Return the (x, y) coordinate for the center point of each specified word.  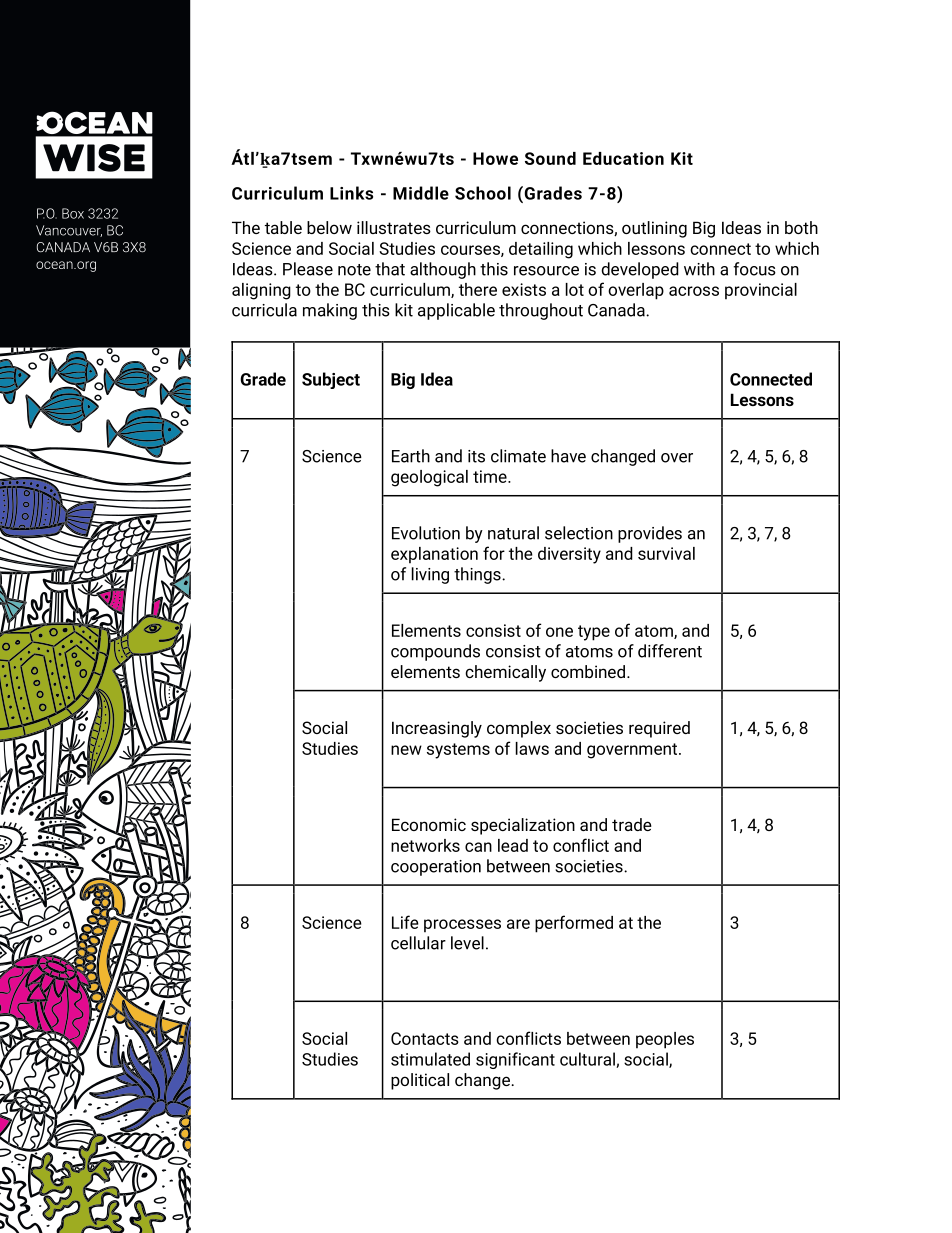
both (801, 227)
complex (519, 729)
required (659, 729)
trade (632, 824)
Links (351, 193)
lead (513, 845)
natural (513, 533)
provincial (761, 291)
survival (666, 553)
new (406, 750)
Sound (550, 158)
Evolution (426, 533)
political (420, 1081)
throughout (541, 311)
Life (405, 922)
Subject (331, 380)
